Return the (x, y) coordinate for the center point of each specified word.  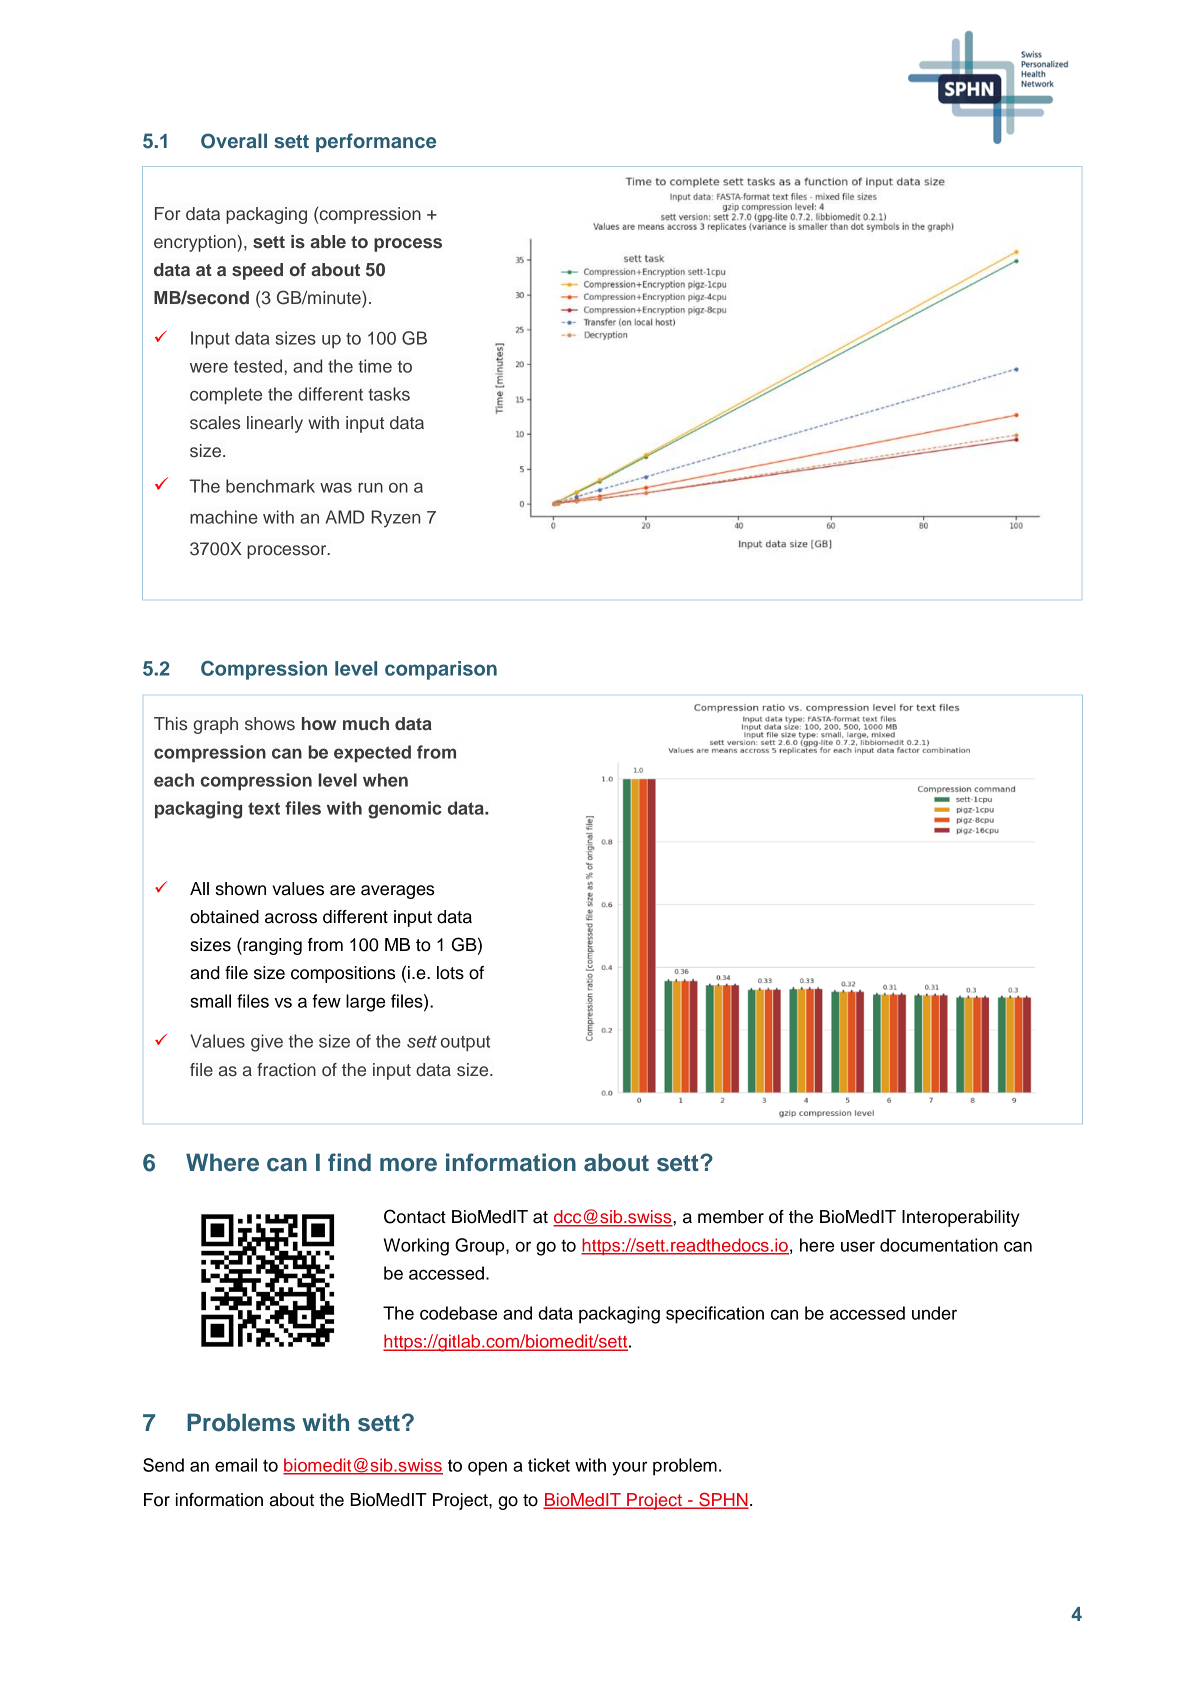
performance (376, 142)
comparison (441, 670)
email (236, 1465)
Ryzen (395, 519)
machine (224, 517)
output (465, 1044)
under (934, 1313)
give (267, 1043)
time (375, 366)
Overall (234, 141)
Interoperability (961, 1218)
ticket (549, 1465)
